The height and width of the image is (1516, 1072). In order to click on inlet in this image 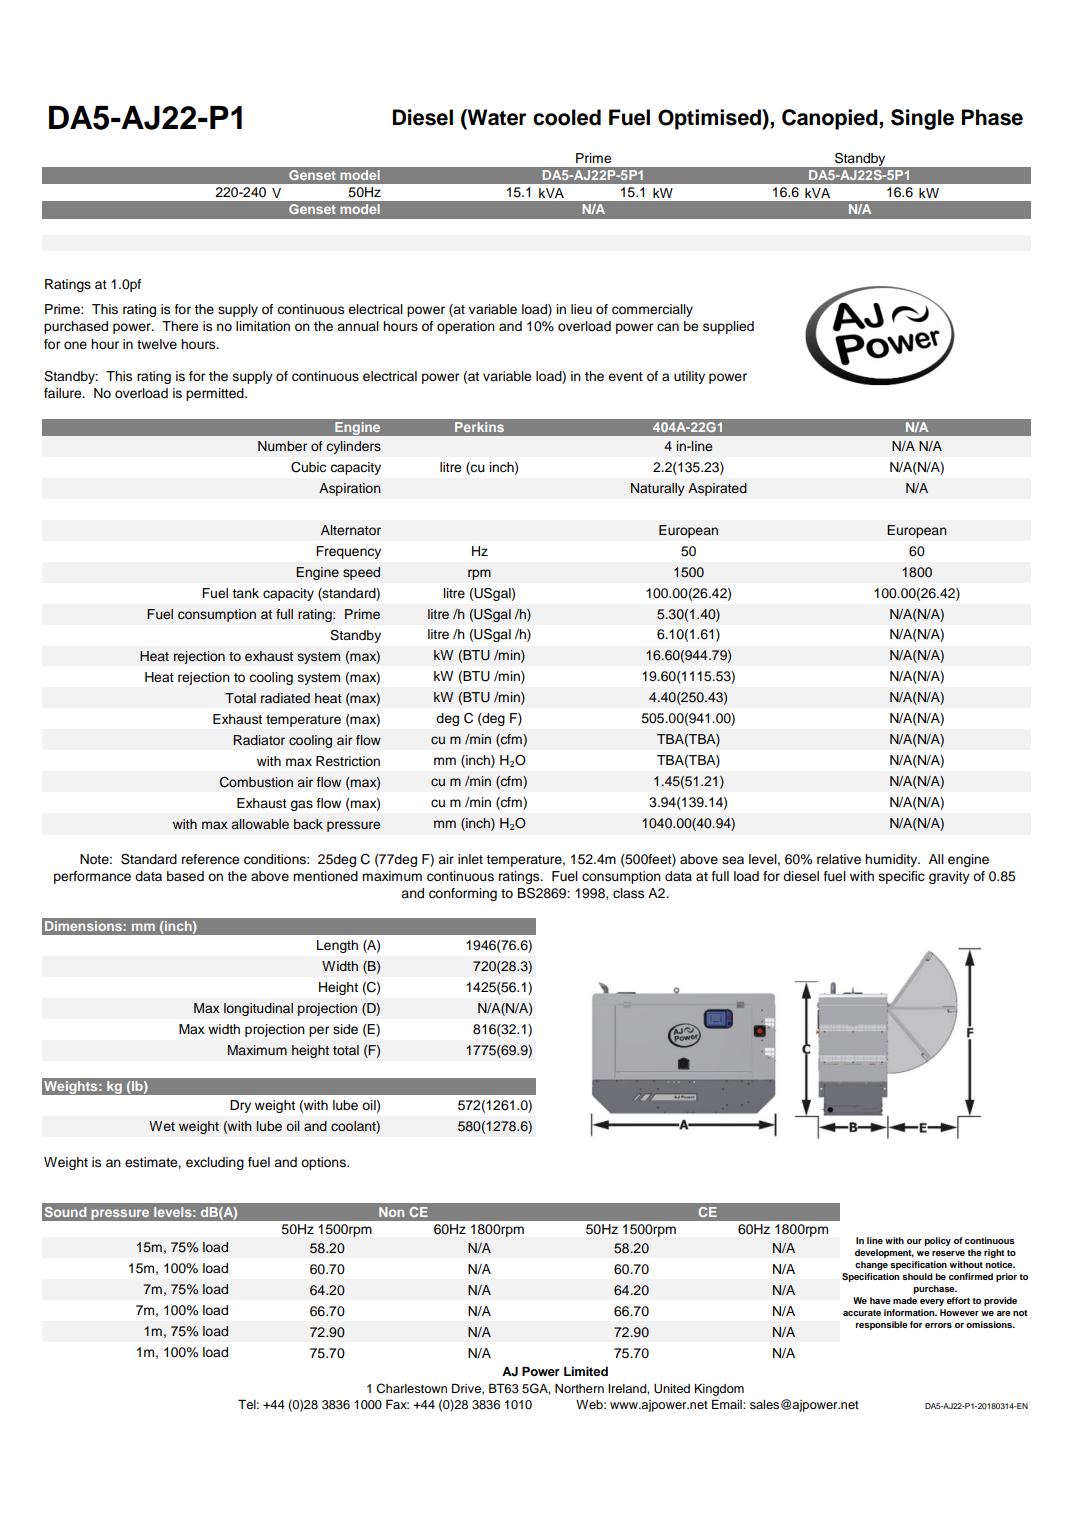, I will do `click(470, 859)`.
